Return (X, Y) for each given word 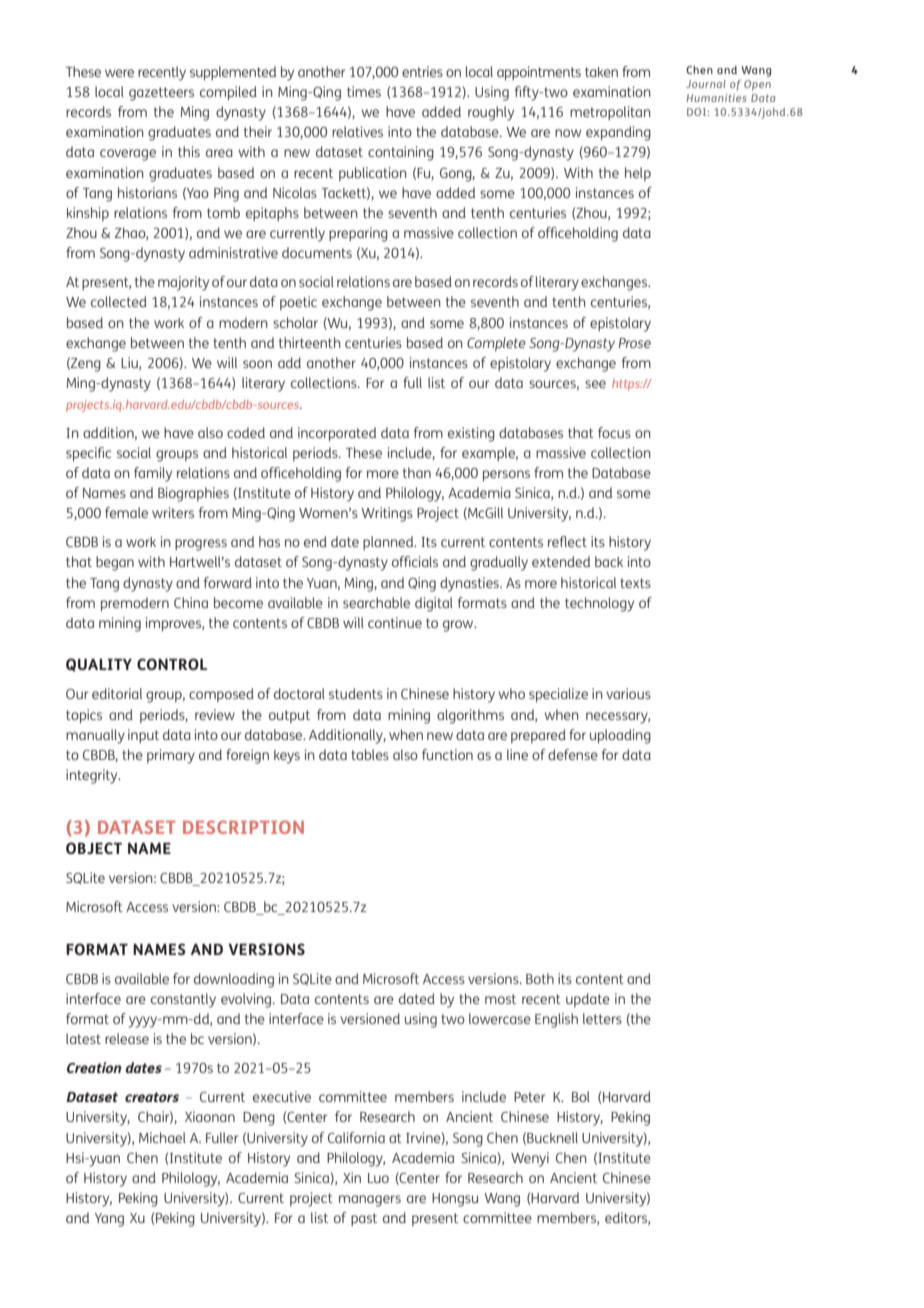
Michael (162, 1137)
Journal (706, 84)
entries (422, 71)
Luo (378, 1178)
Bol (581, 1096)
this (189, 151)
